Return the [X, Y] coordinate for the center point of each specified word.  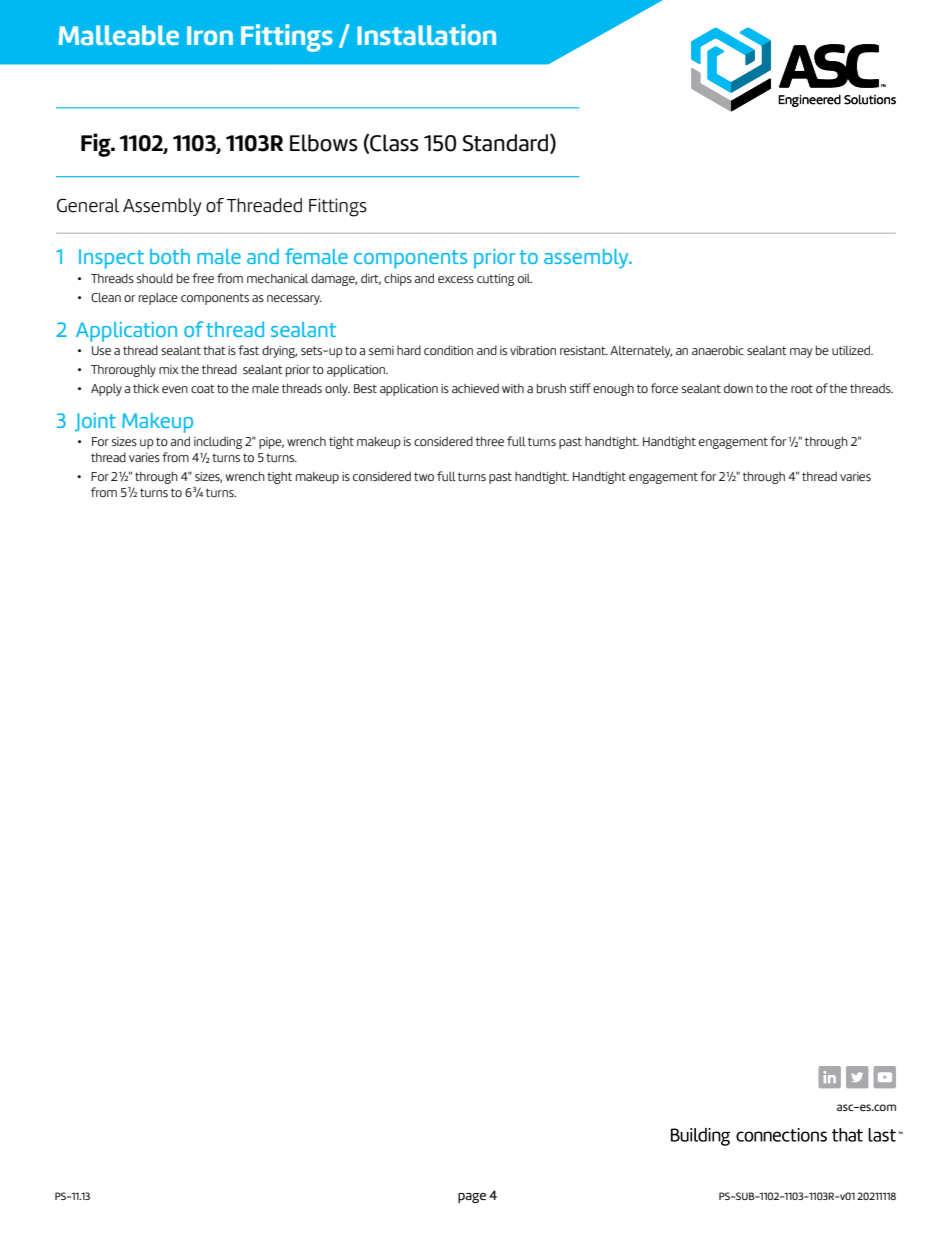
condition [448, 350]
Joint [95, 422]
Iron [210, 35]
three [490, 441]
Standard [507, 143]
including [218, 442]
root [802, 388]
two [424, 476]
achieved [475, 388]
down [738, 388]
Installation [426, 35]
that [214, 350]
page [472, 1198]
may [801, 353]
